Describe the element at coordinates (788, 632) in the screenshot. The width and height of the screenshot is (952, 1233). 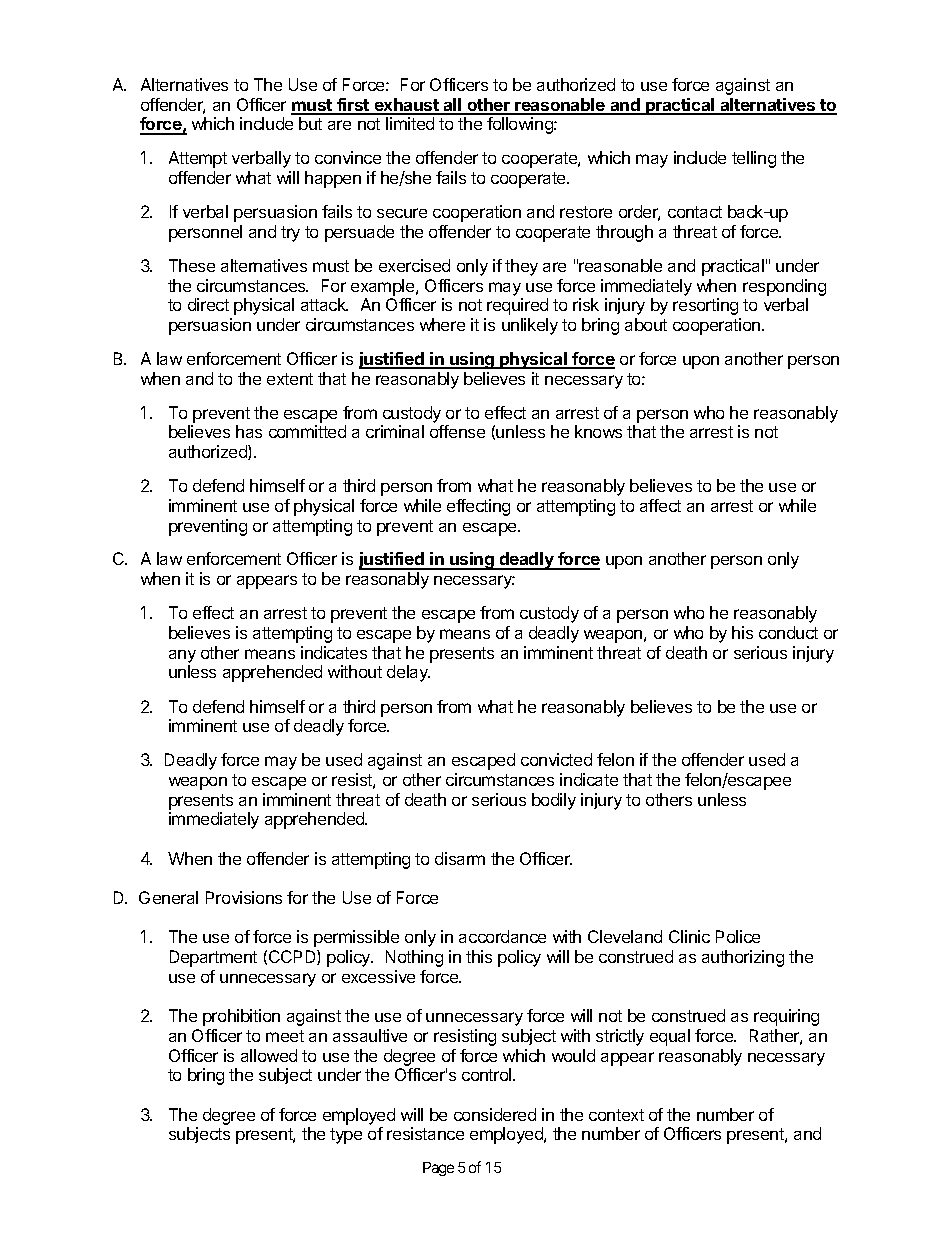
I see `conduct` at that location.
